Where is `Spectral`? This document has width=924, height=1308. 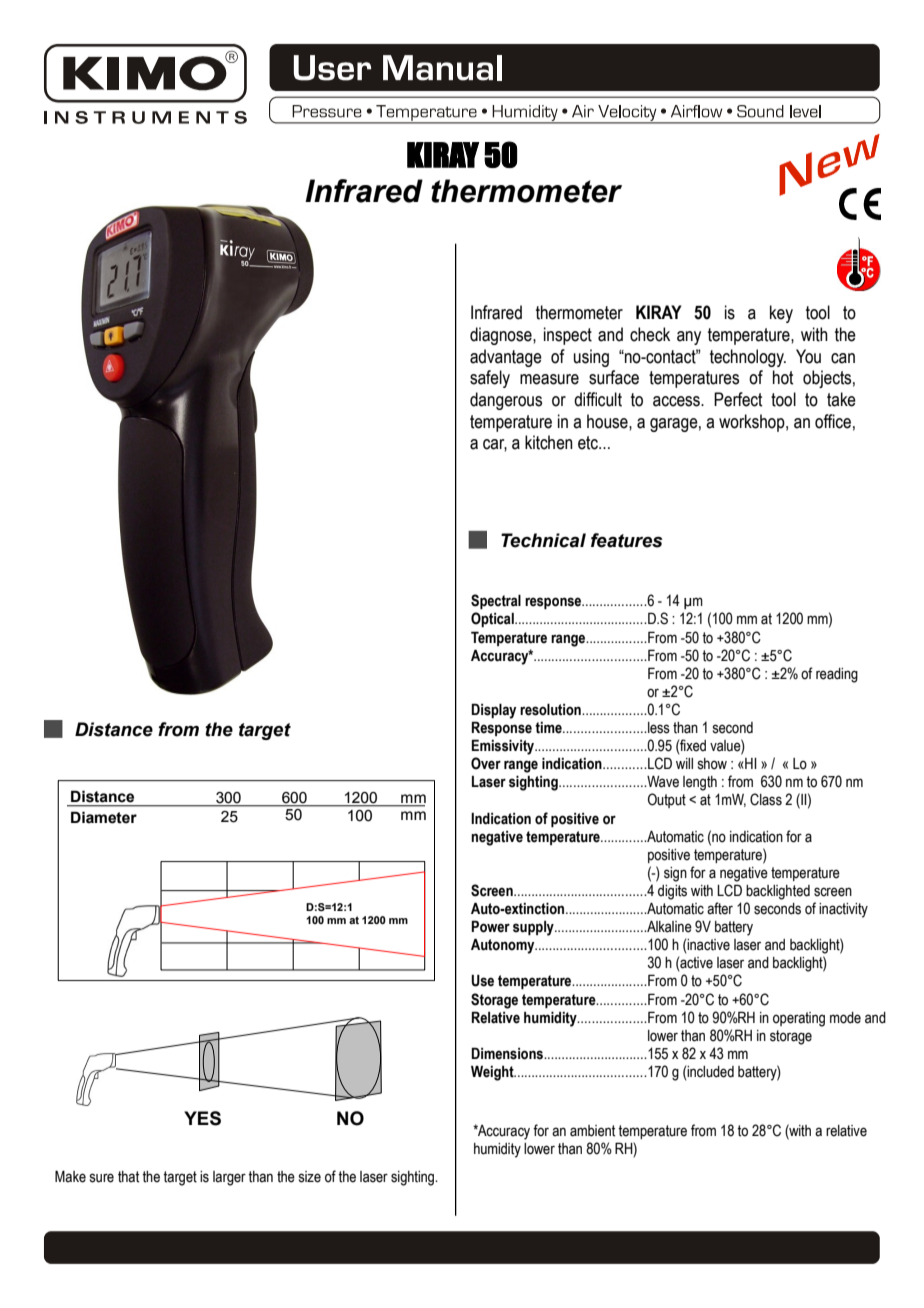
Spectral is located at coordinates (496, 601).
